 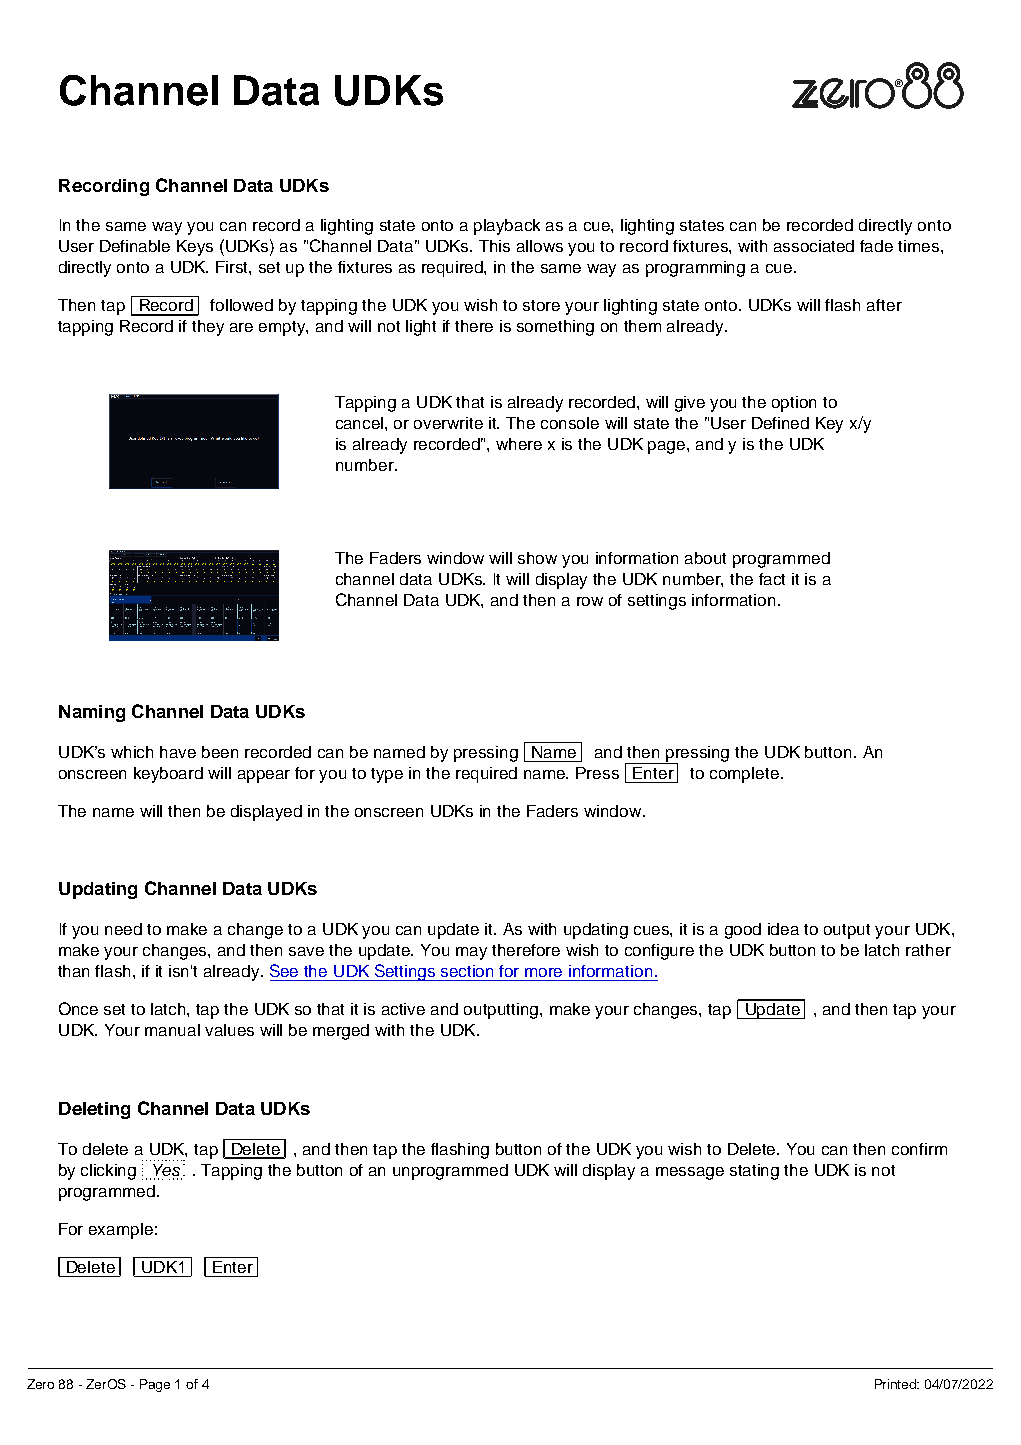 What do you see at coordinates (92, 713) in the page?
I see `Naming` at bounding box center [92, 713].
